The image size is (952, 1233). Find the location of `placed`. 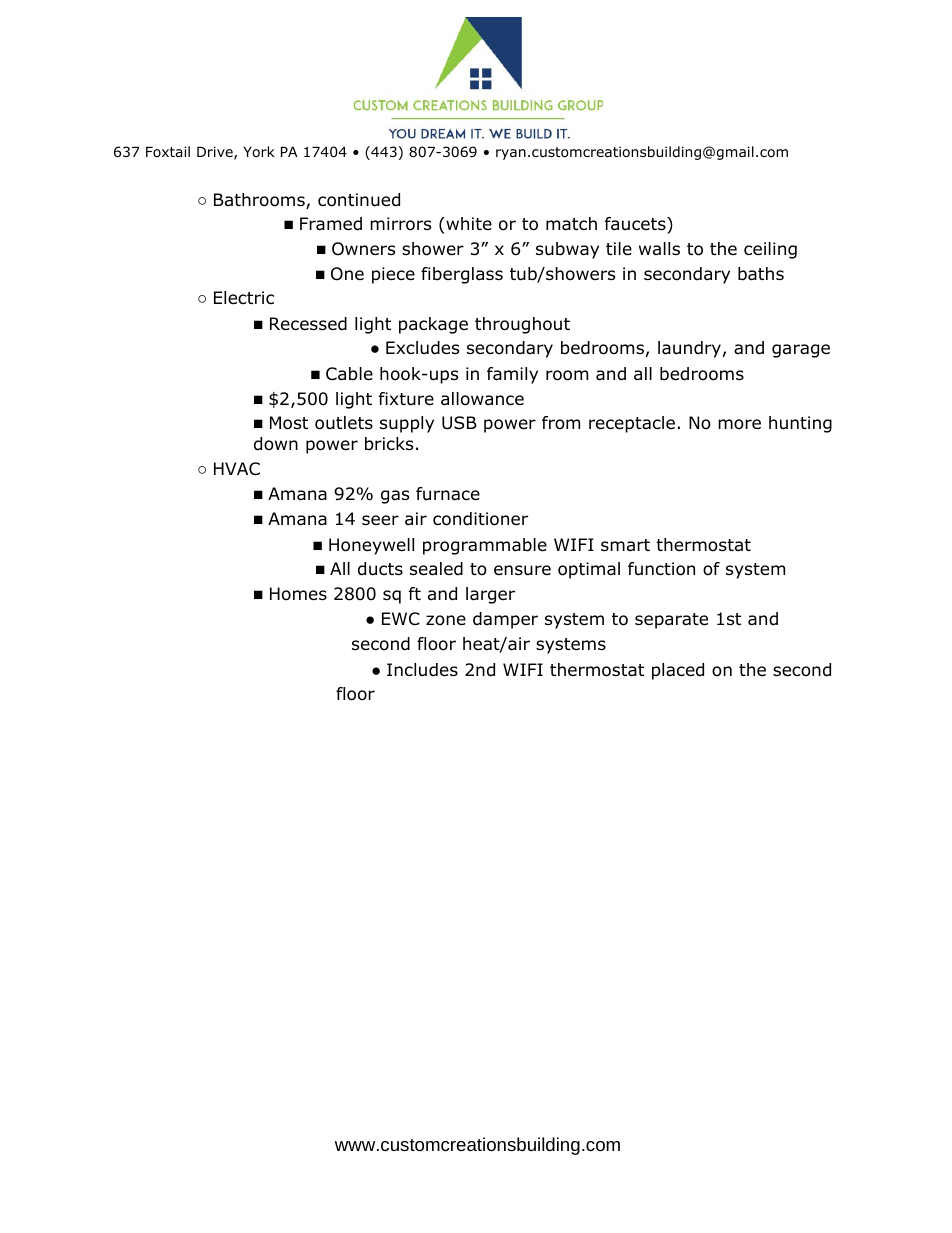

placed is located at coordinates (678, 671).
